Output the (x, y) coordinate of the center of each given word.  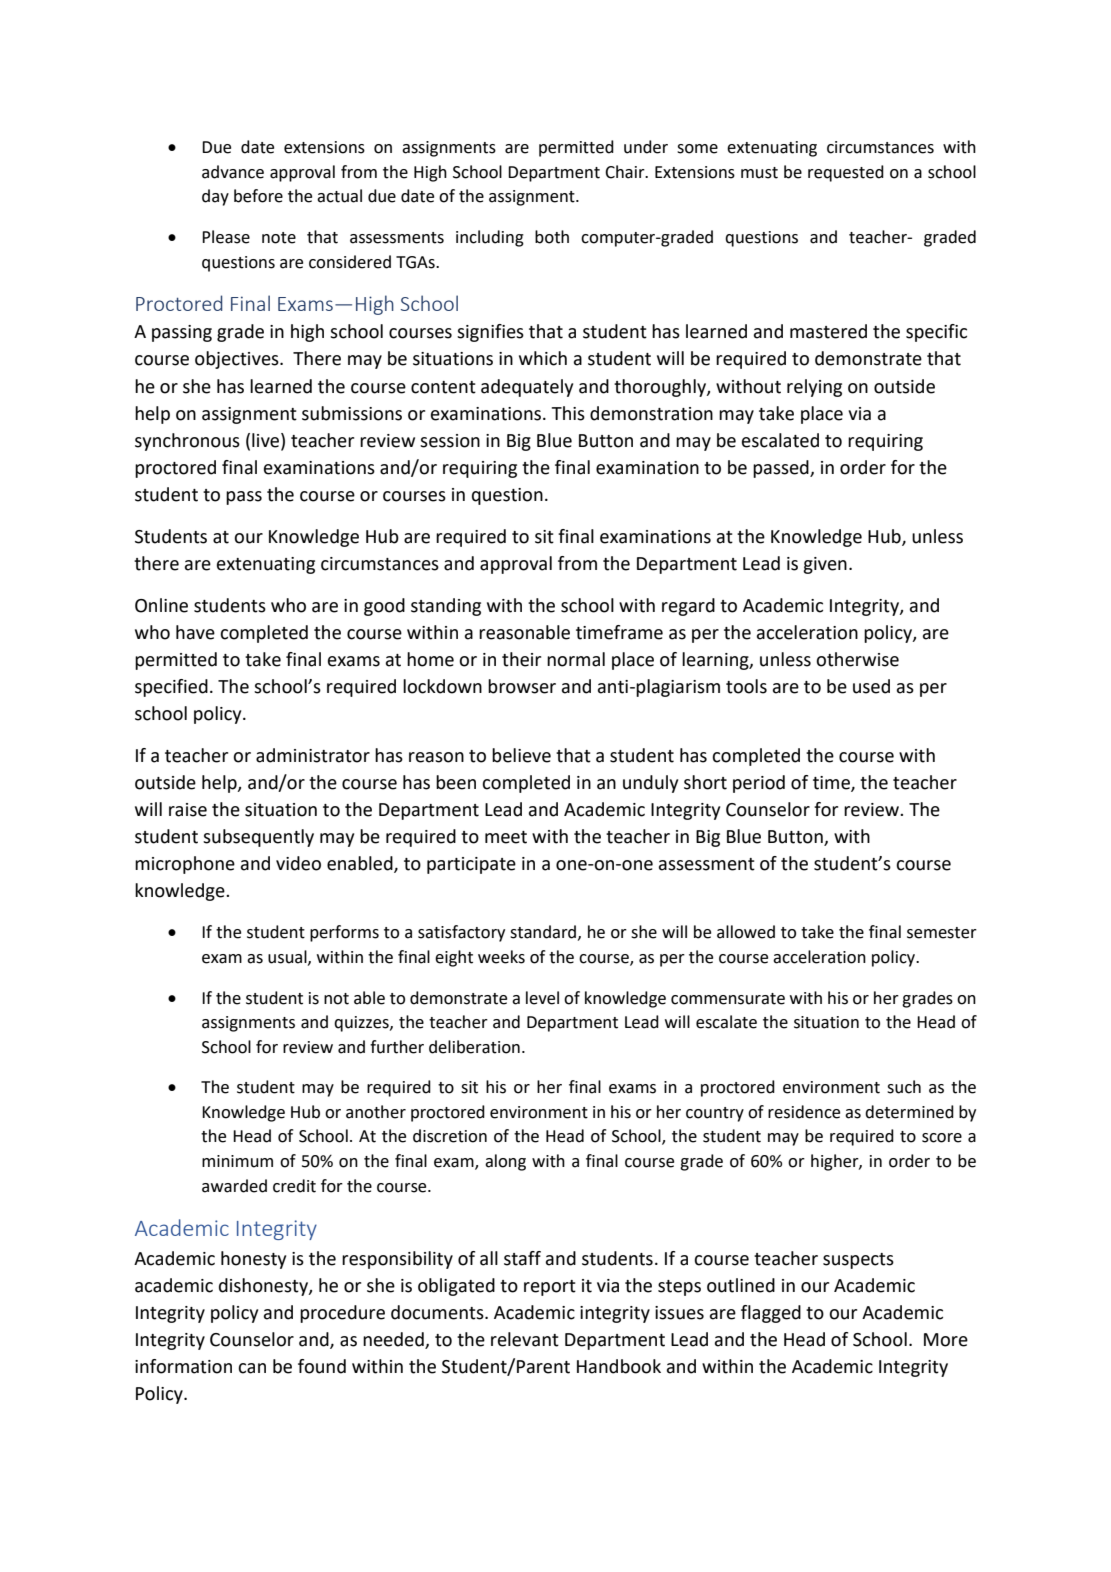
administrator (313, 755)
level (542, 998)
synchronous (187, 442)
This (568, 413)
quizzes (362, 1024)
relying (814, 388)
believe (521, 755)
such (904, 1087)
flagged (771, 1314)
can (252, 1368)
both (552, 237)
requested (846, 173)
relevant (525, 1339)
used (871, 686)
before (258, 196)
